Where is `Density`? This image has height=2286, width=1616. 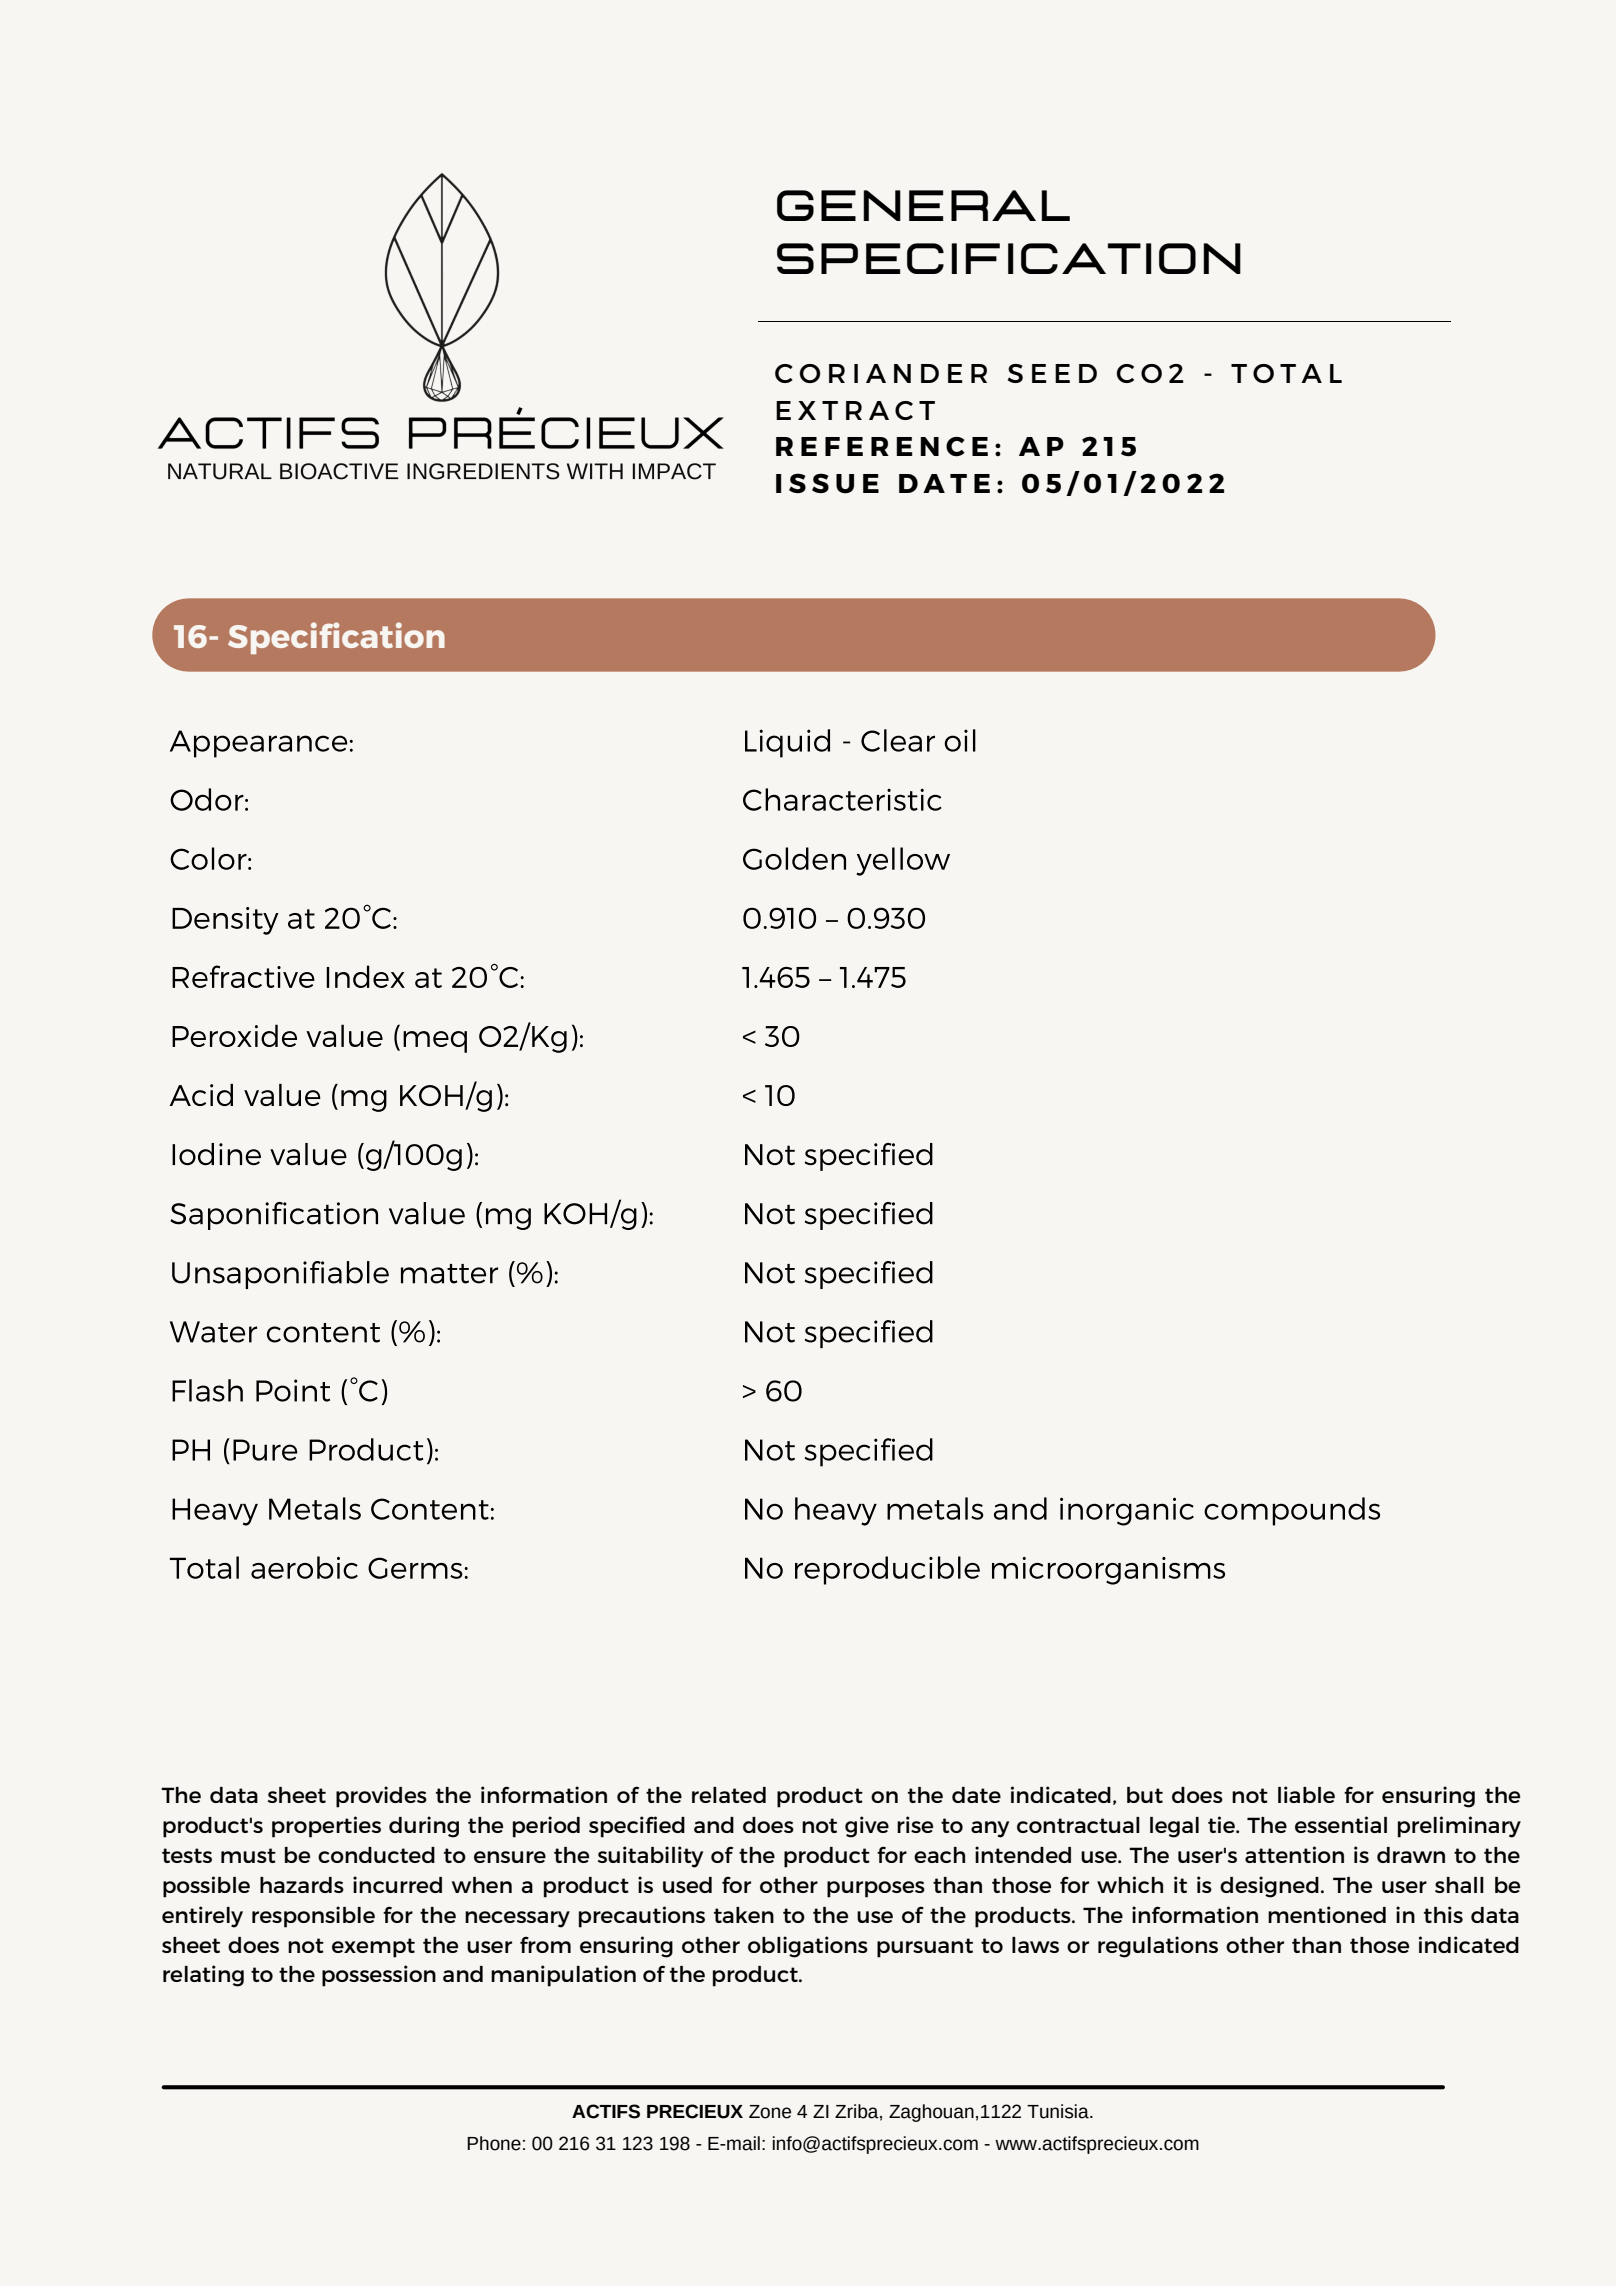
Density is located at coordinates (225, 921).
